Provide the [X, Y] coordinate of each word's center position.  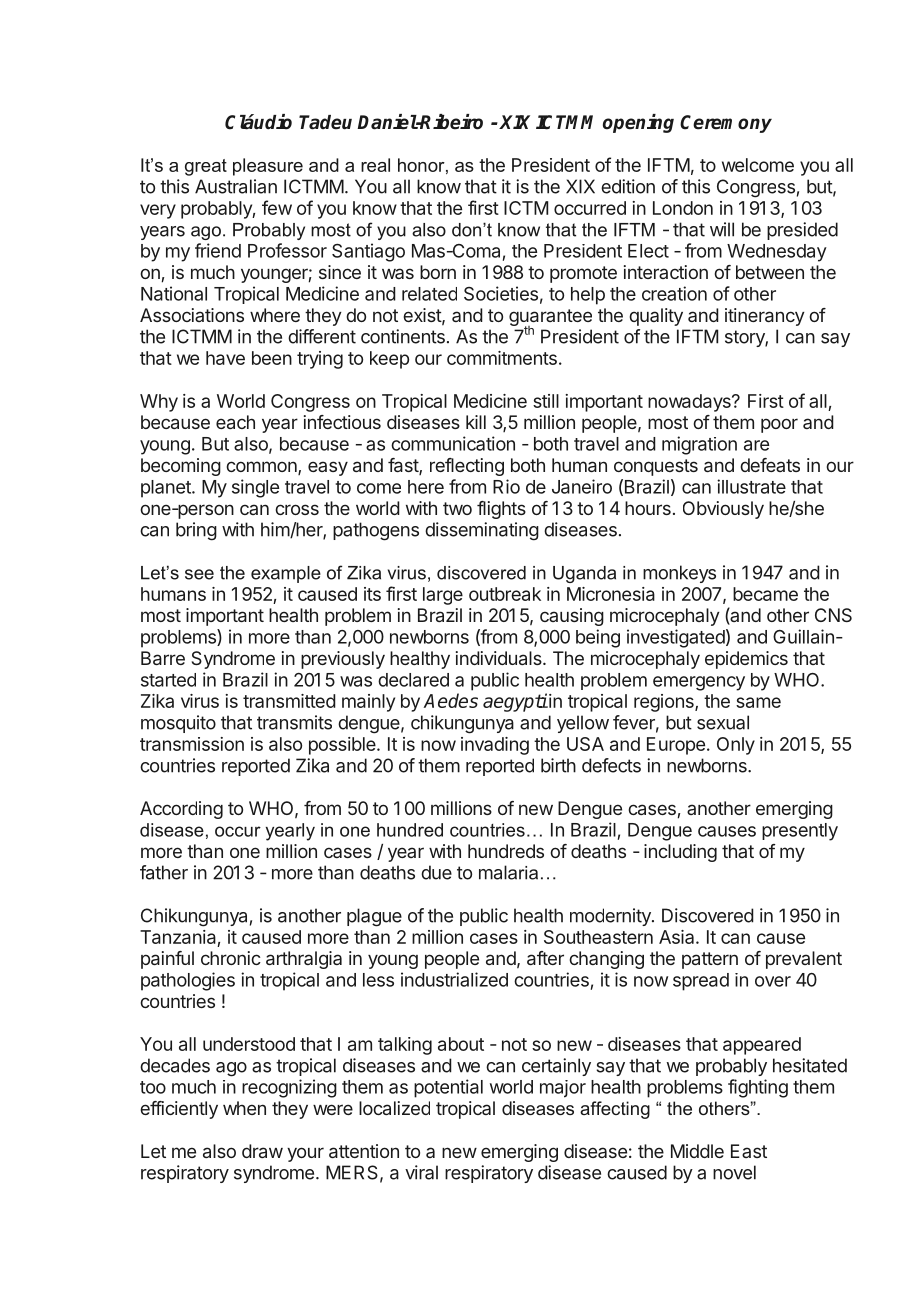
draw [262, 1151]
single [255, 488]
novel [734, 1172]
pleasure [268, 167]
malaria [508, 872]
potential [448, 1088]
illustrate [751, 486]
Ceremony [726, 124]
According [181, 810]
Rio [506, 486]
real [375, 165]
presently [800, 832]
